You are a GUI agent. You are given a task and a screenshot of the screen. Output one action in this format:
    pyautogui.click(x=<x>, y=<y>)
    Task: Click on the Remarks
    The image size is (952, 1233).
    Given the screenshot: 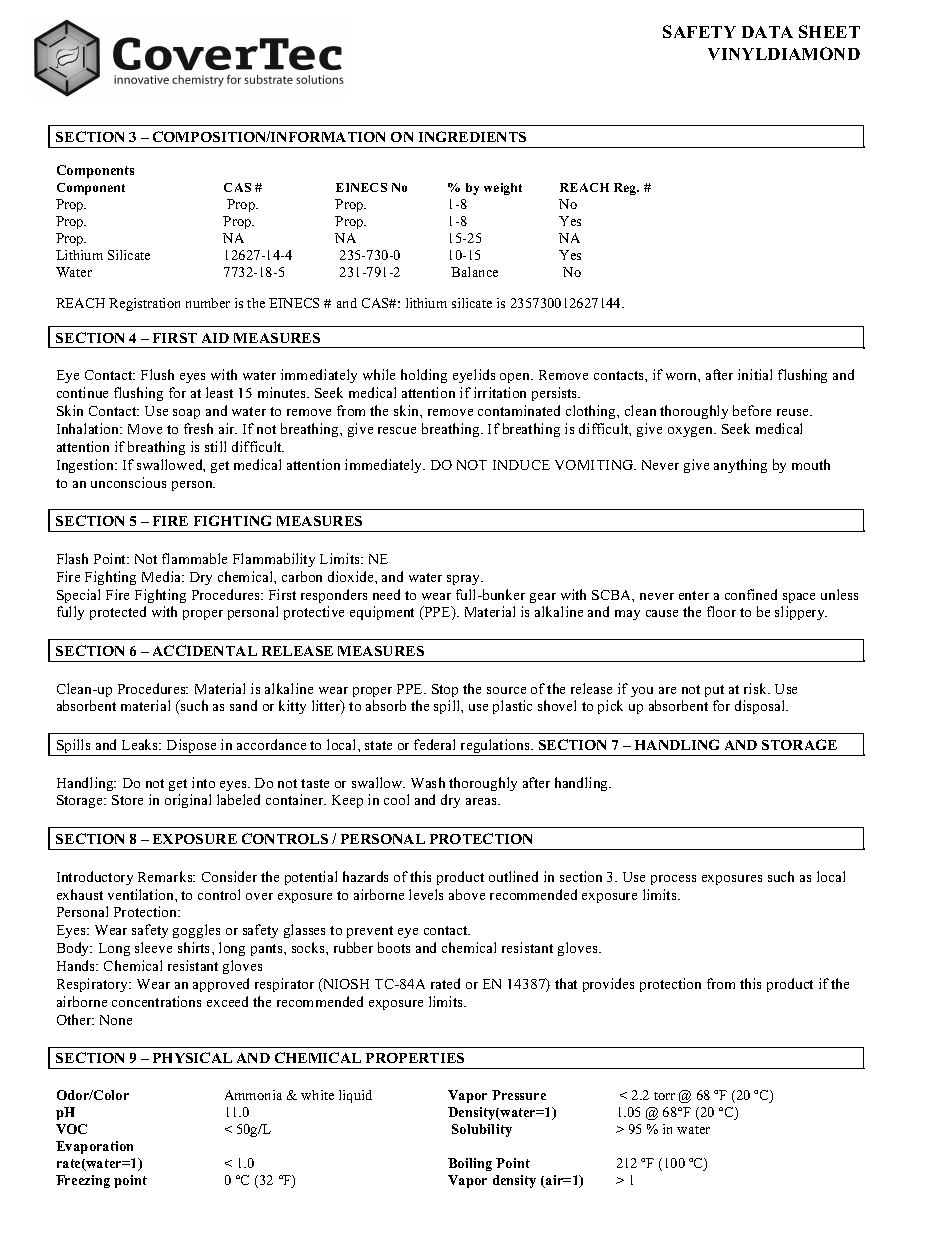 What is the action you would take?
    pyautogui.click(x=166, y=876)
